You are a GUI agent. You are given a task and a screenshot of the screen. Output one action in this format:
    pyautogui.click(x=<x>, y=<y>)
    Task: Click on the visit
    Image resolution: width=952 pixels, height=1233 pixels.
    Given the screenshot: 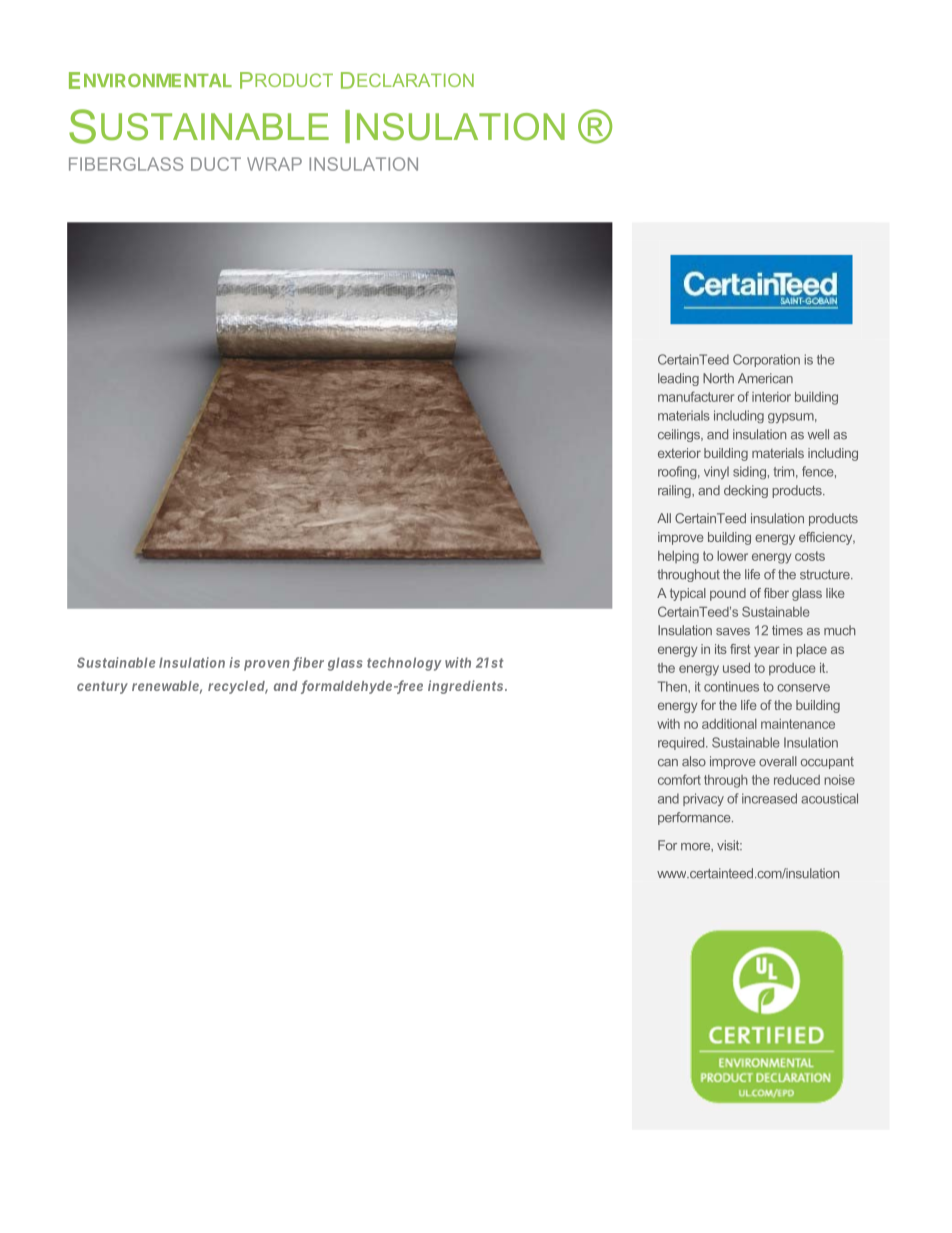 What is the action you would take?
    pyautogui.click(x=729, y=845)
